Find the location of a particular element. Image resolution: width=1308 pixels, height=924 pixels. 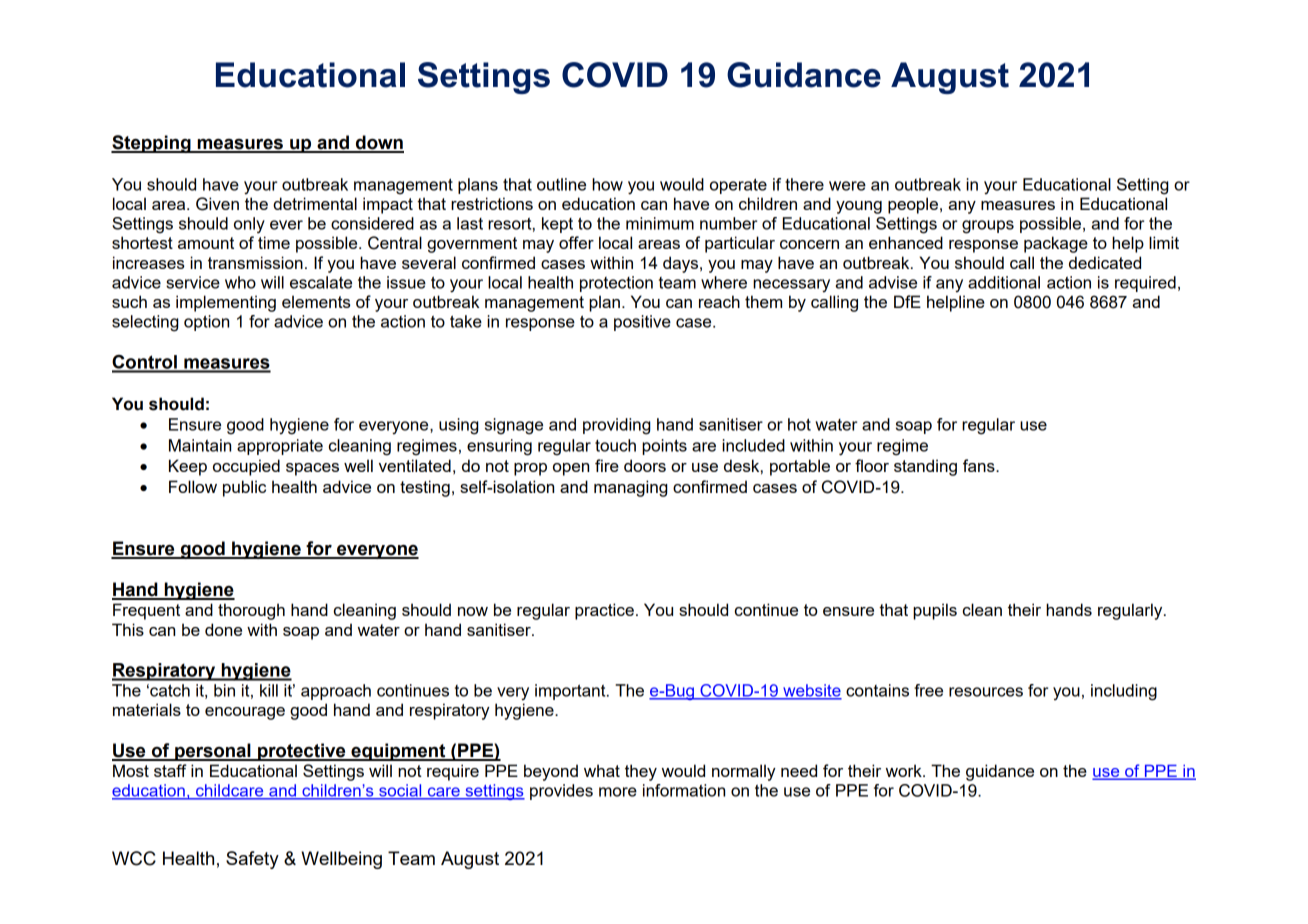

groups is located at coordinates (988, 227).
